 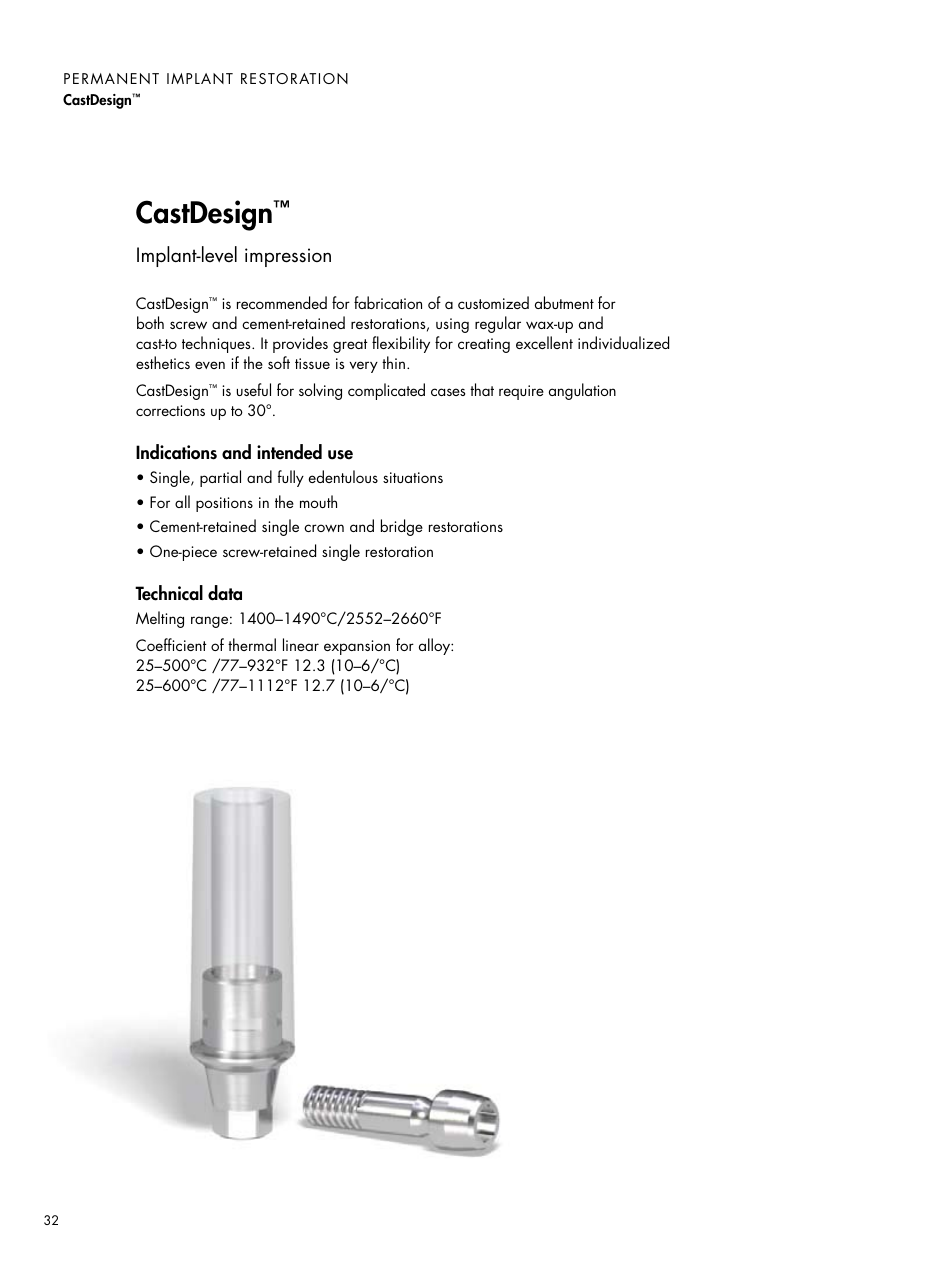 I want to click on abutment, so click(x=564, y=302).
